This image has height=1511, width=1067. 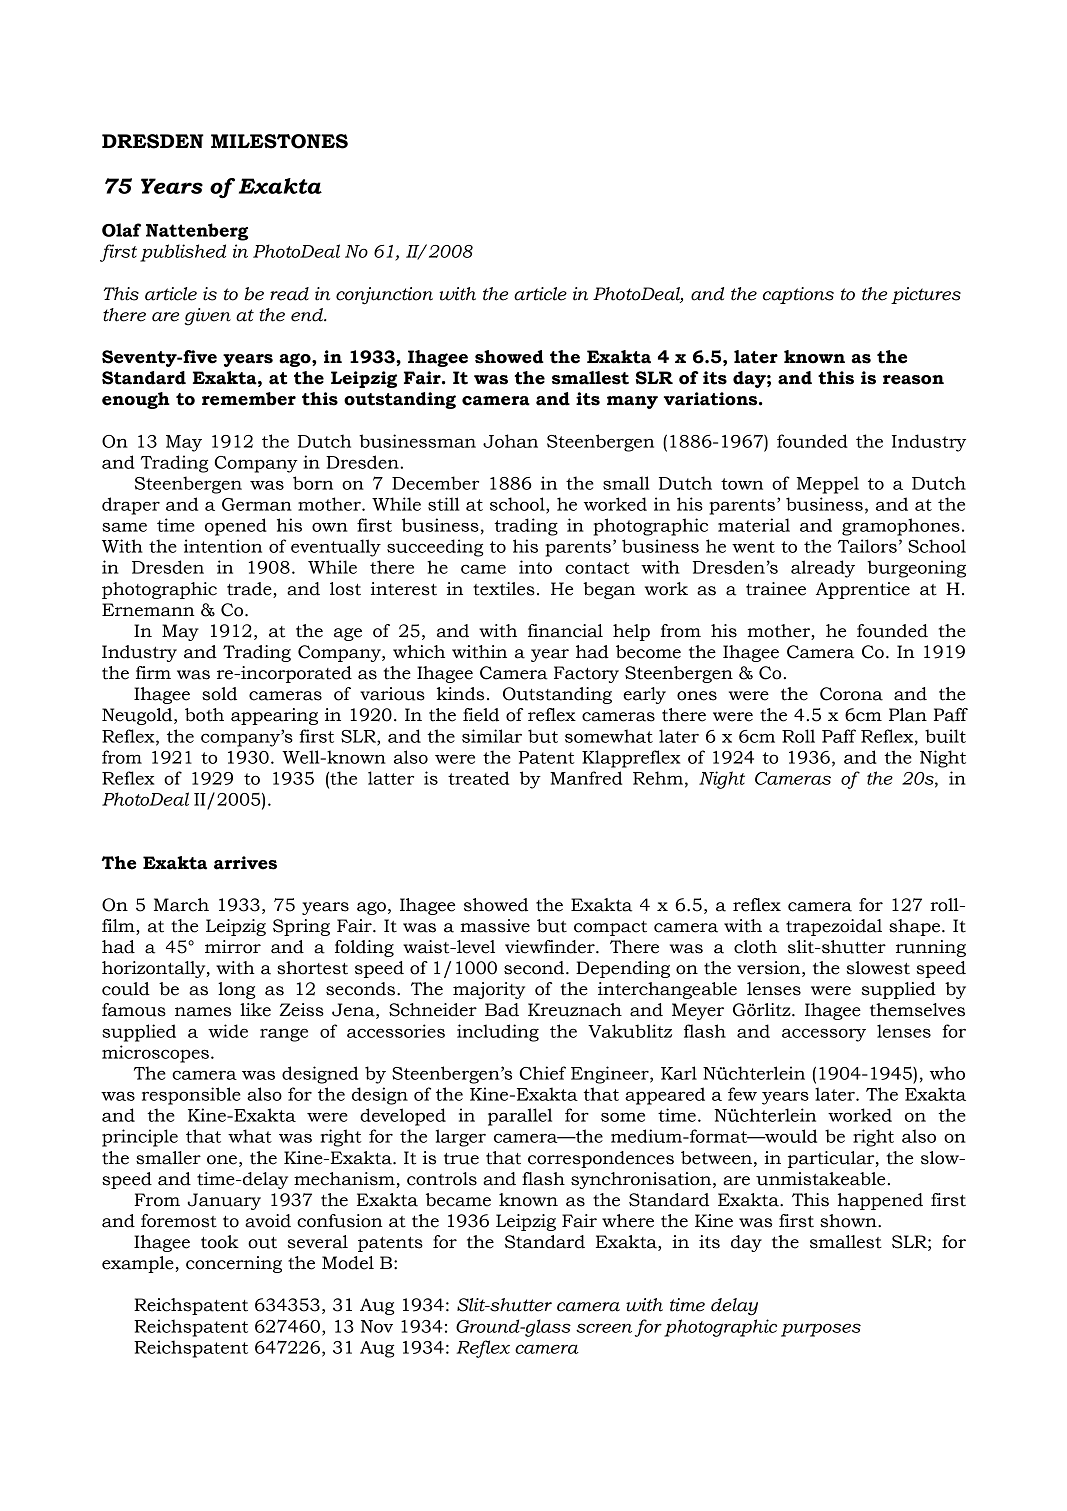 What do you see at coordinates (234, 1264) in the image?
I see `concerning` at bounding box center [234, 1264].
